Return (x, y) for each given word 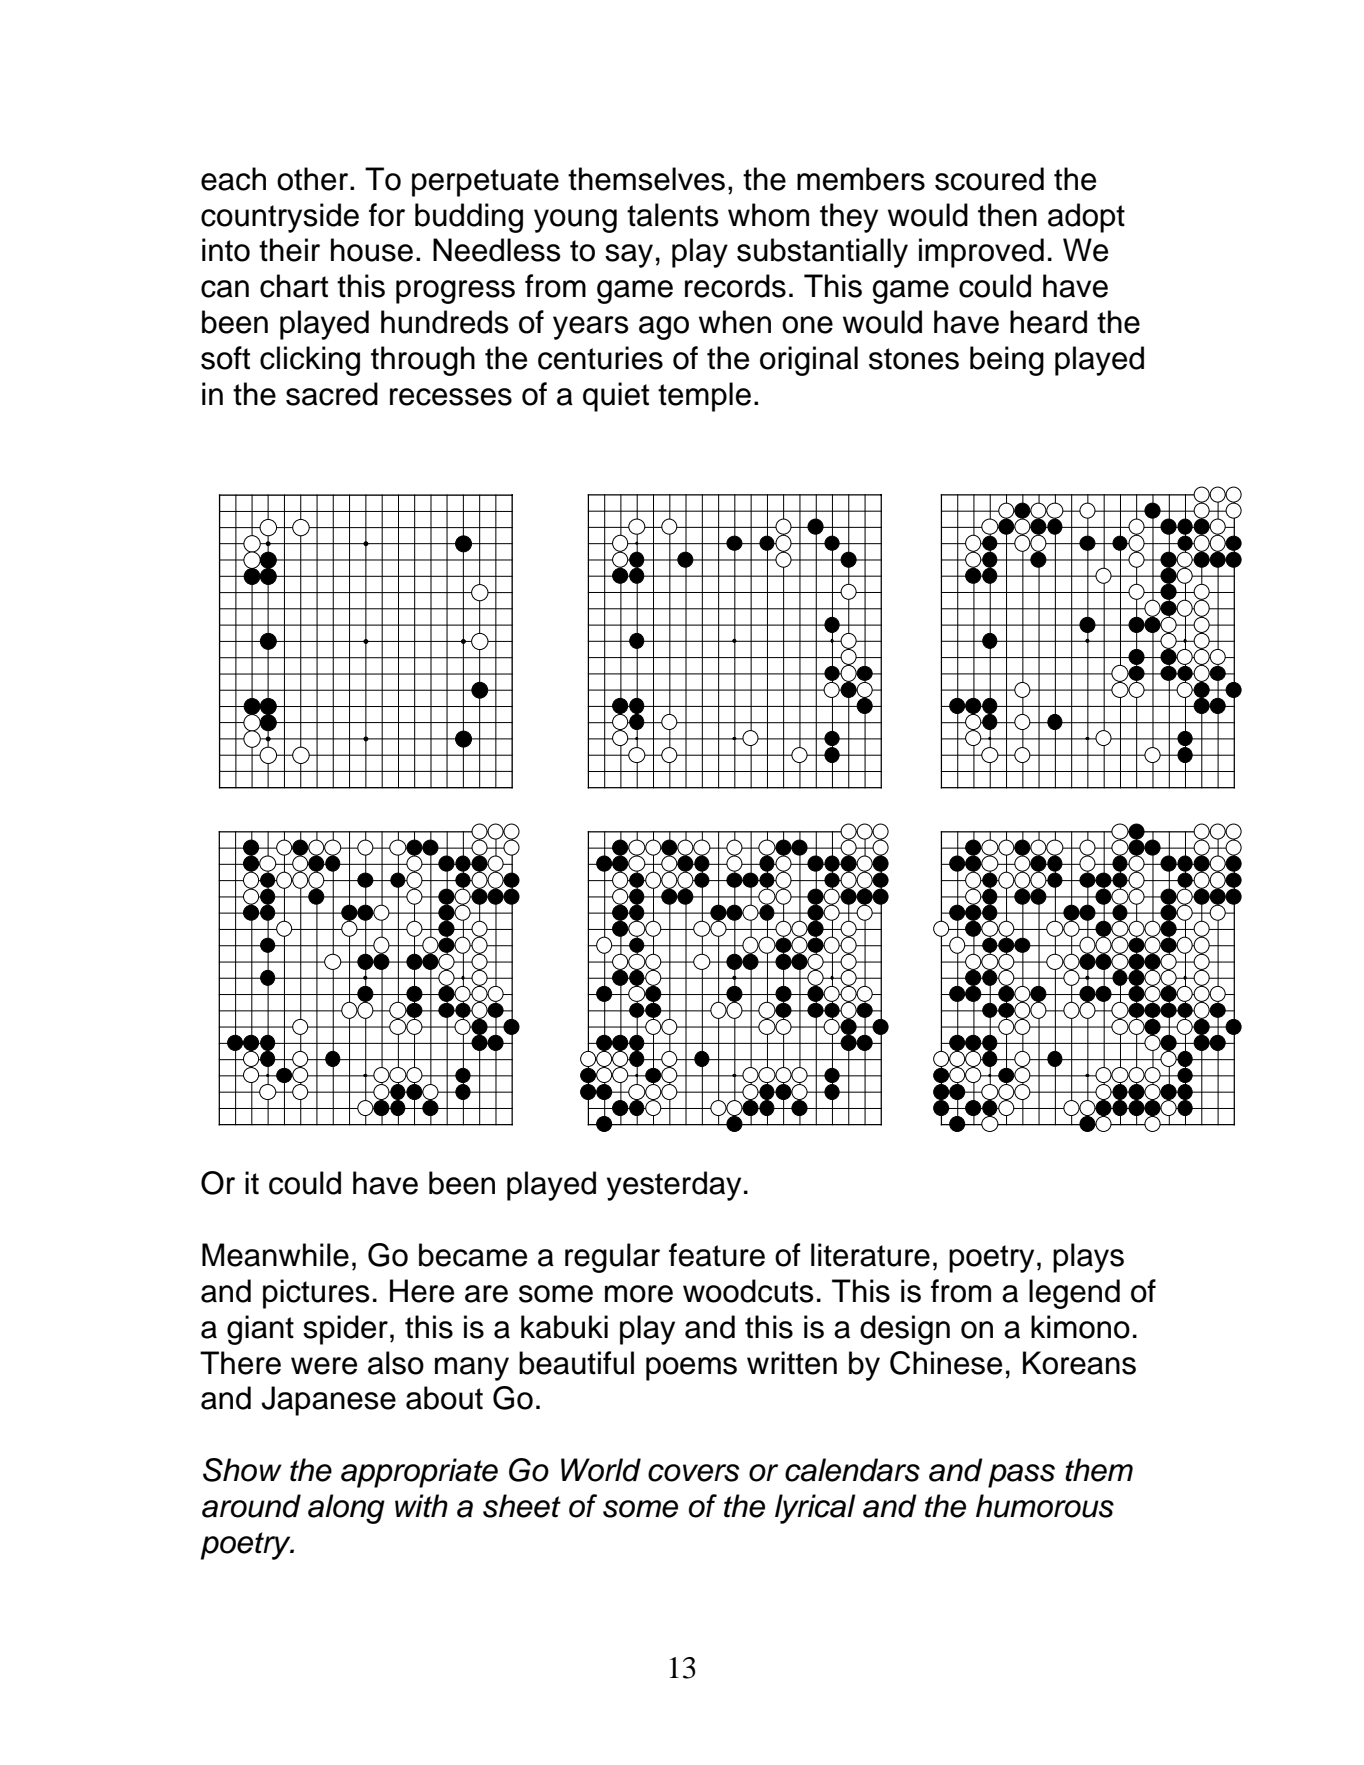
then (1007, 215)
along (346, 1509)
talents (673, 215)
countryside (280, 218)
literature (870, 1255)
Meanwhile (275, 1255)
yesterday (674, 1186)
